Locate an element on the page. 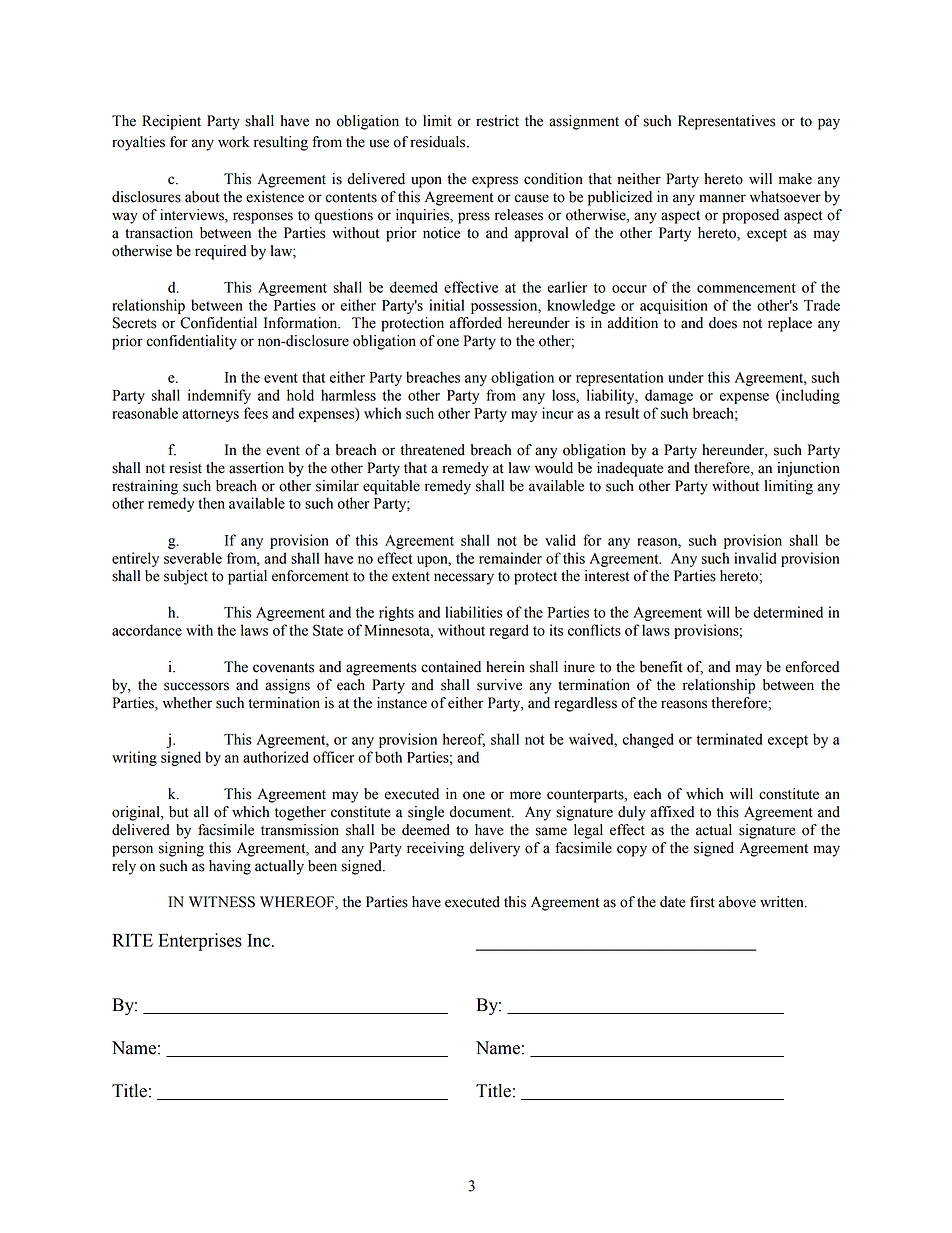 The height and width of the page is (1233, 952). successors is located at coordinates (196, 686).
